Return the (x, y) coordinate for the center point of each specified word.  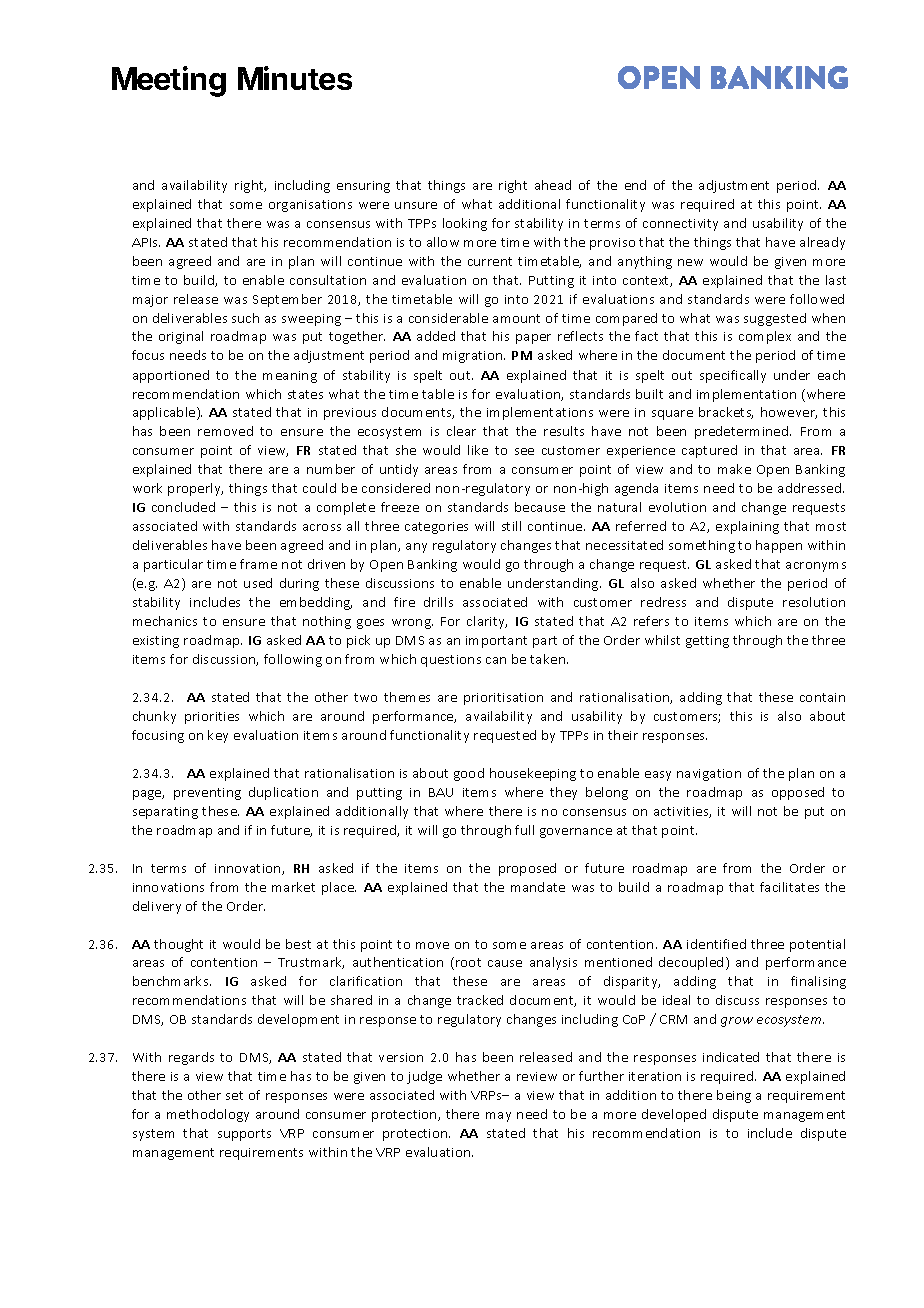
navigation (709, 775)
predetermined (743, 432)
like (478, 450)
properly (195, 489)
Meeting (169, 81)
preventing (207, 794)
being (734, 1096)
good (469, 774)
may (498, 1117)
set (234, 1095)
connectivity (680, 225)
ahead (553, 185)
